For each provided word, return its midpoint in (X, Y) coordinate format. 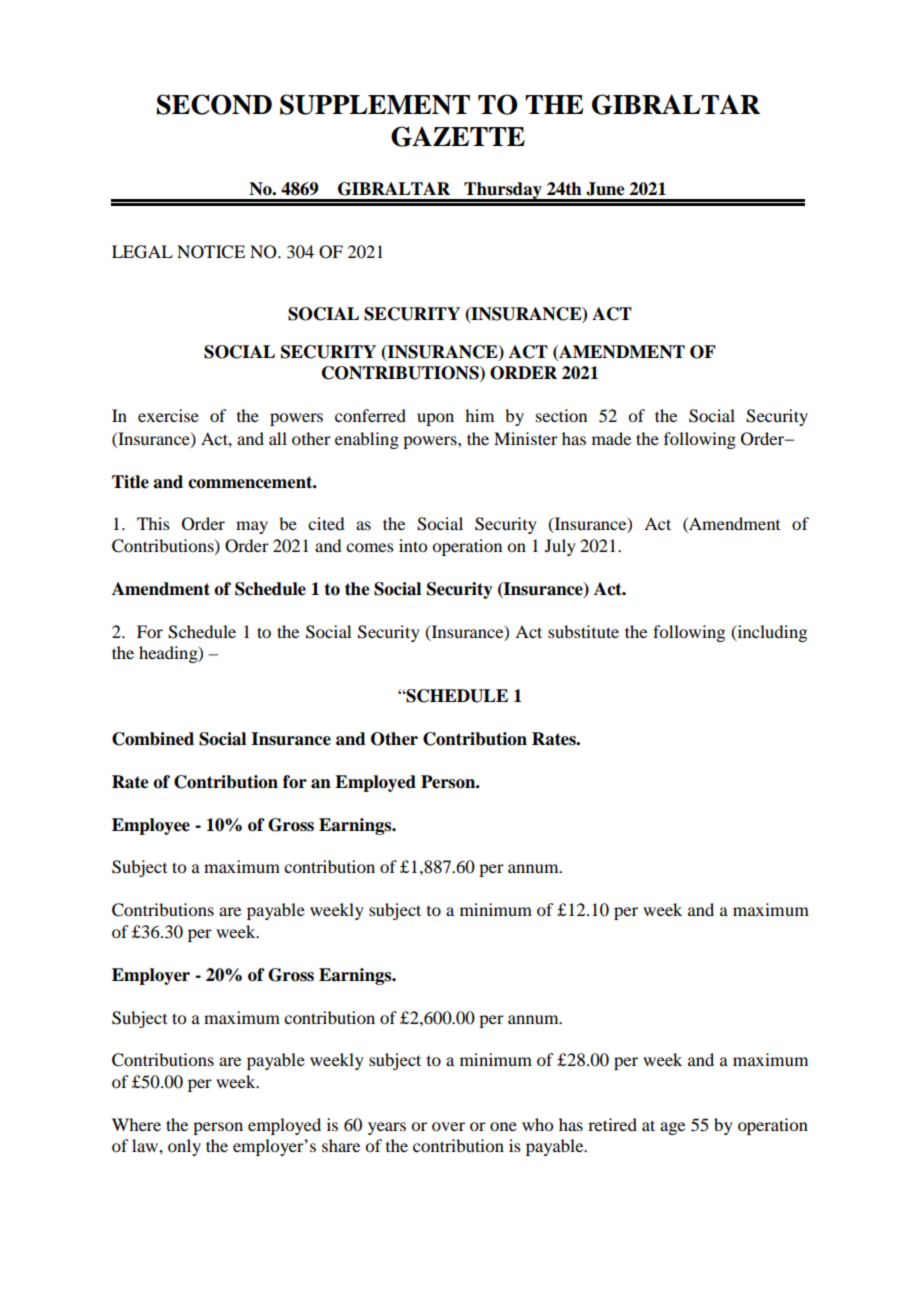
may (252, 527)
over (448, 1126)
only (184, 1147)
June (605, 189)
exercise (168, 415)
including (771, 633)
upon (435, 419)
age (672, 1128)
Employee (151, 826)
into (413, 545)
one (503, 1126)
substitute (583, 631)
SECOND (214, 104)
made (611, 438)
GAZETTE (458, 136)
